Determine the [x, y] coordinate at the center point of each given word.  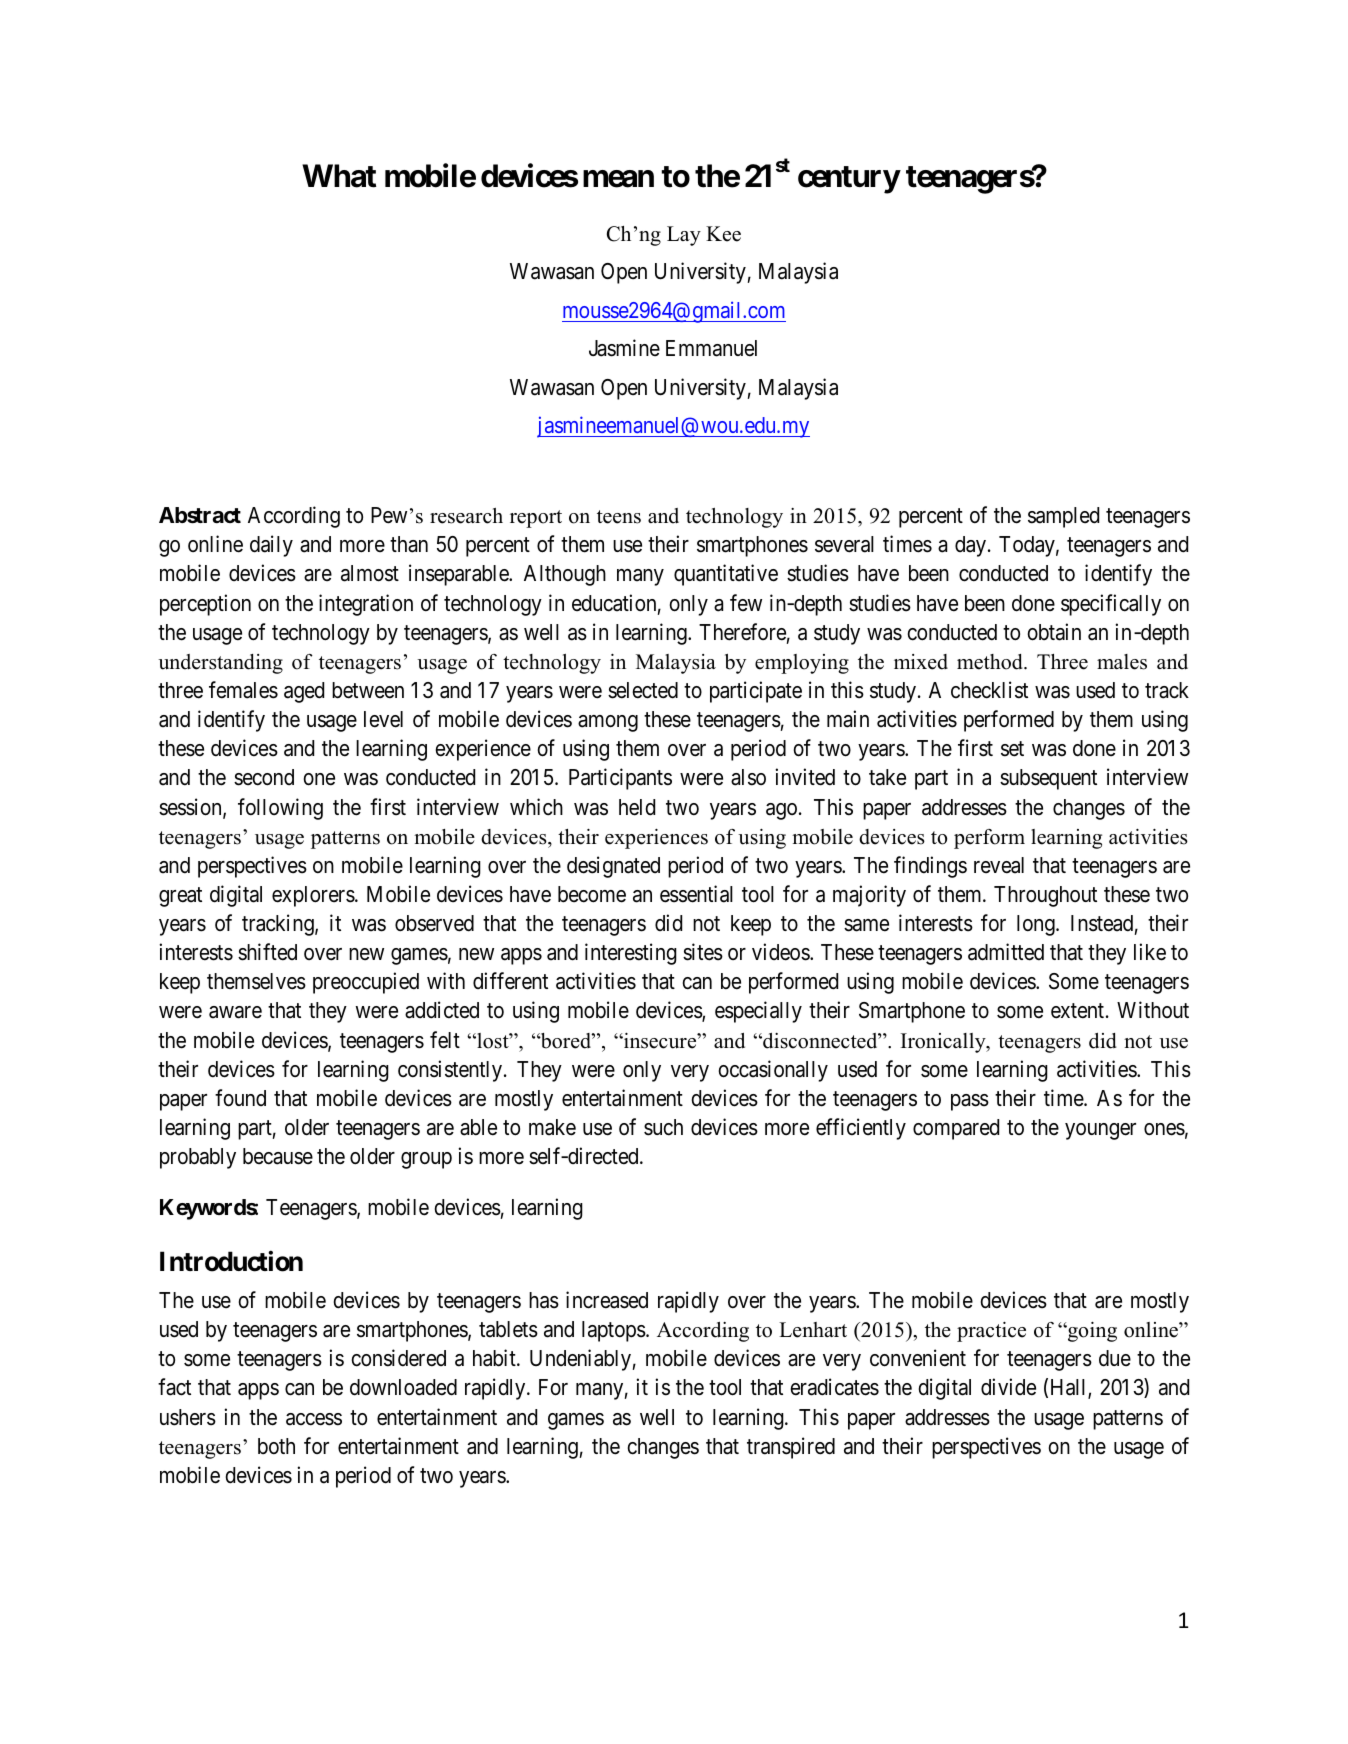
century [849, 180]
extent [1077, 1011]
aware [235, 1012]
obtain [1054, 632]
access [314, 1419]
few [746, 602]
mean [618, 179]
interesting [631, 954]
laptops [614, 1331]
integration [366, 605]
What [339, 176]
